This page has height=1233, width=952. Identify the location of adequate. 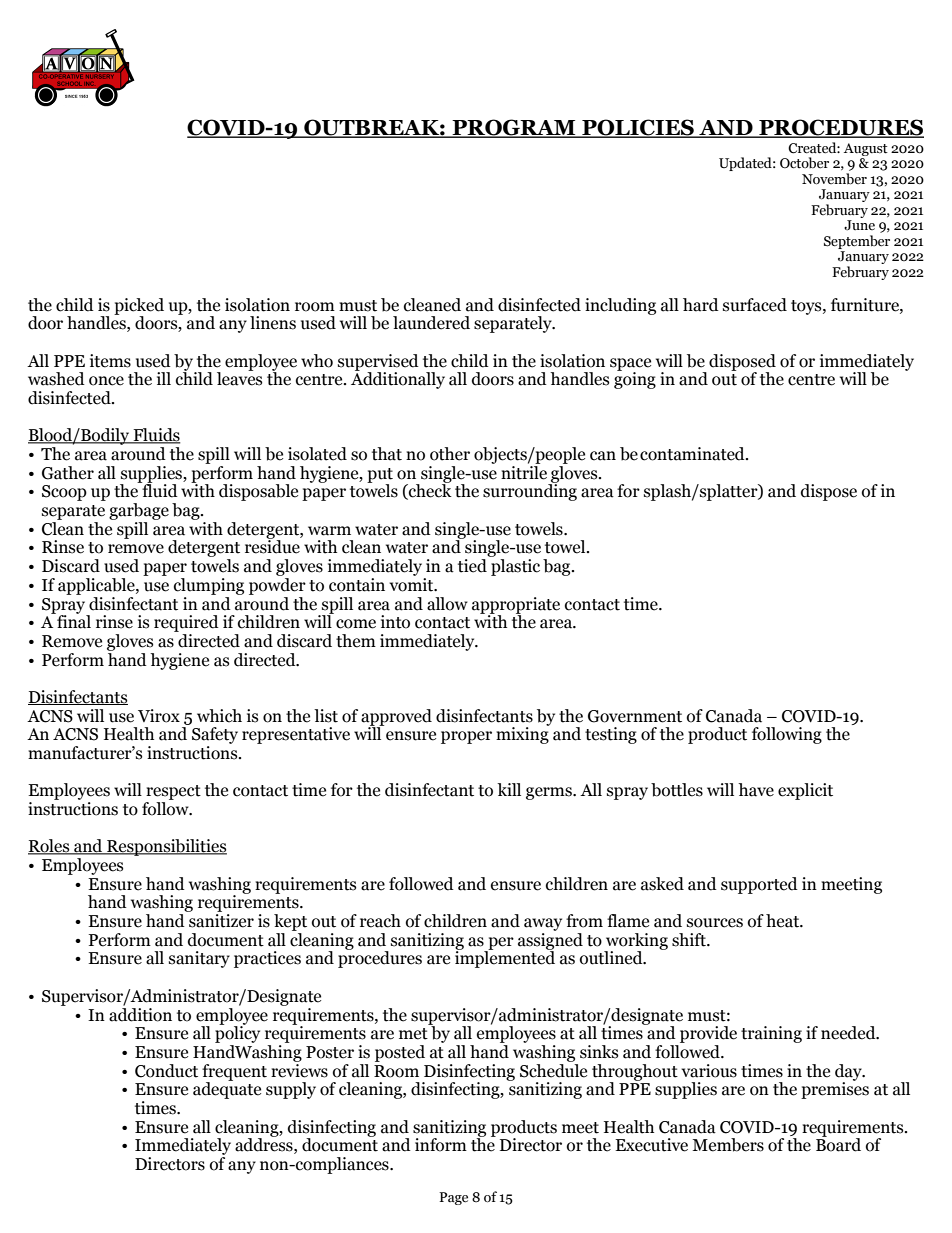
(227, 1089).
